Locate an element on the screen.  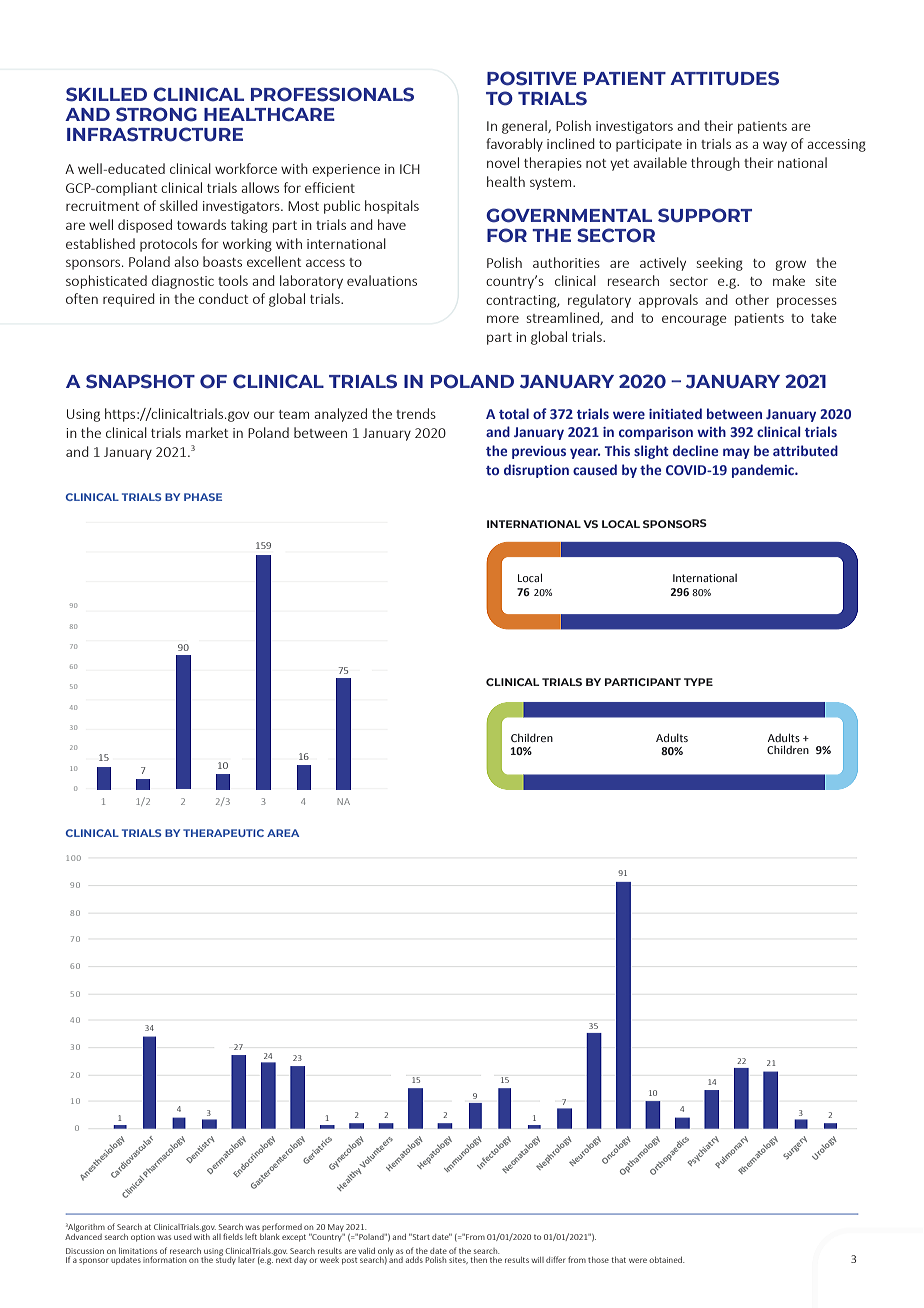
THERAPEUTIC is located at coordinates (223, 833).
